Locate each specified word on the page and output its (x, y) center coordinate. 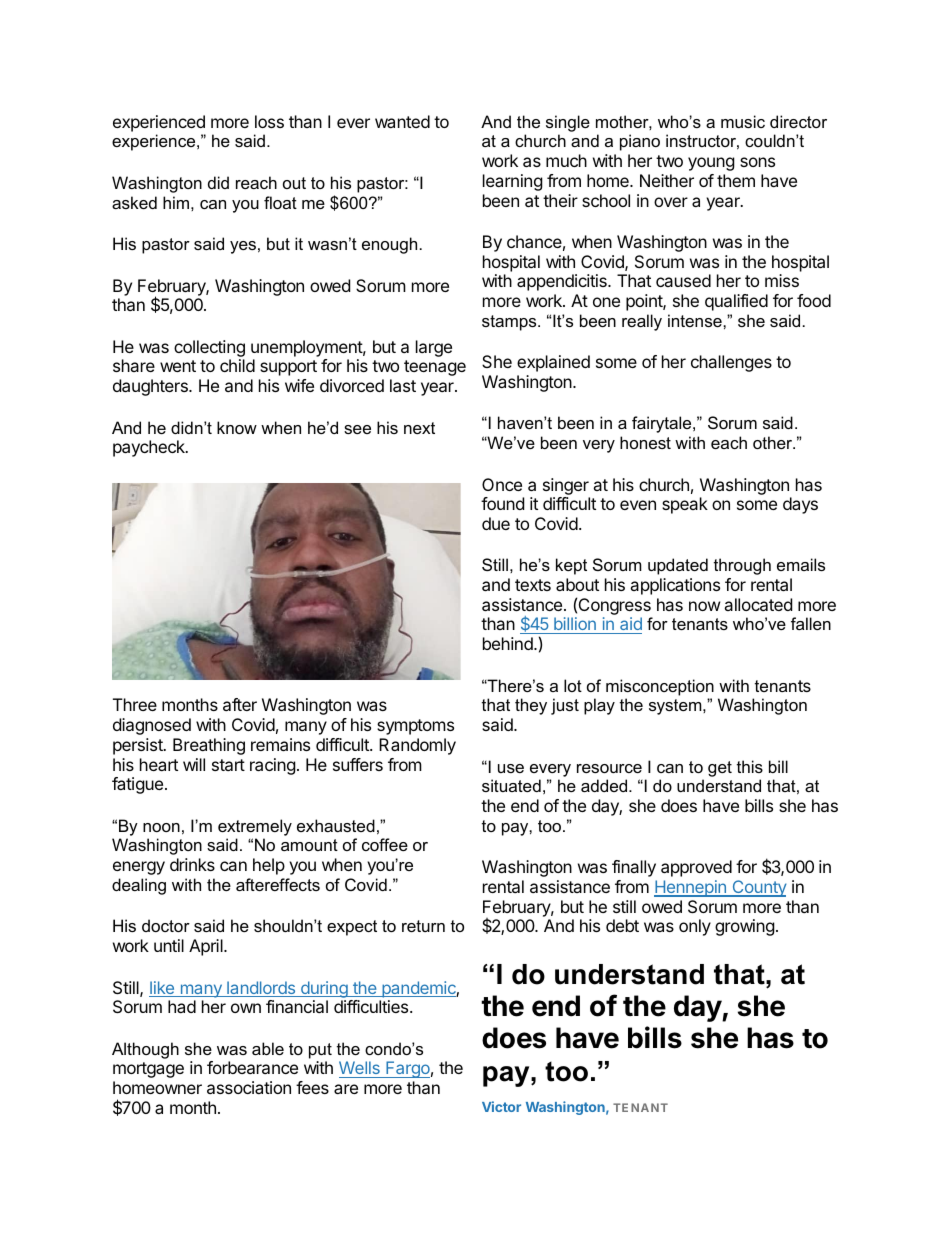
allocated (758, 604)
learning (513, 182)
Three (135, 704)
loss (269, 121)
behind (509, 643)
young (711, 164)
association (249, 1087)
